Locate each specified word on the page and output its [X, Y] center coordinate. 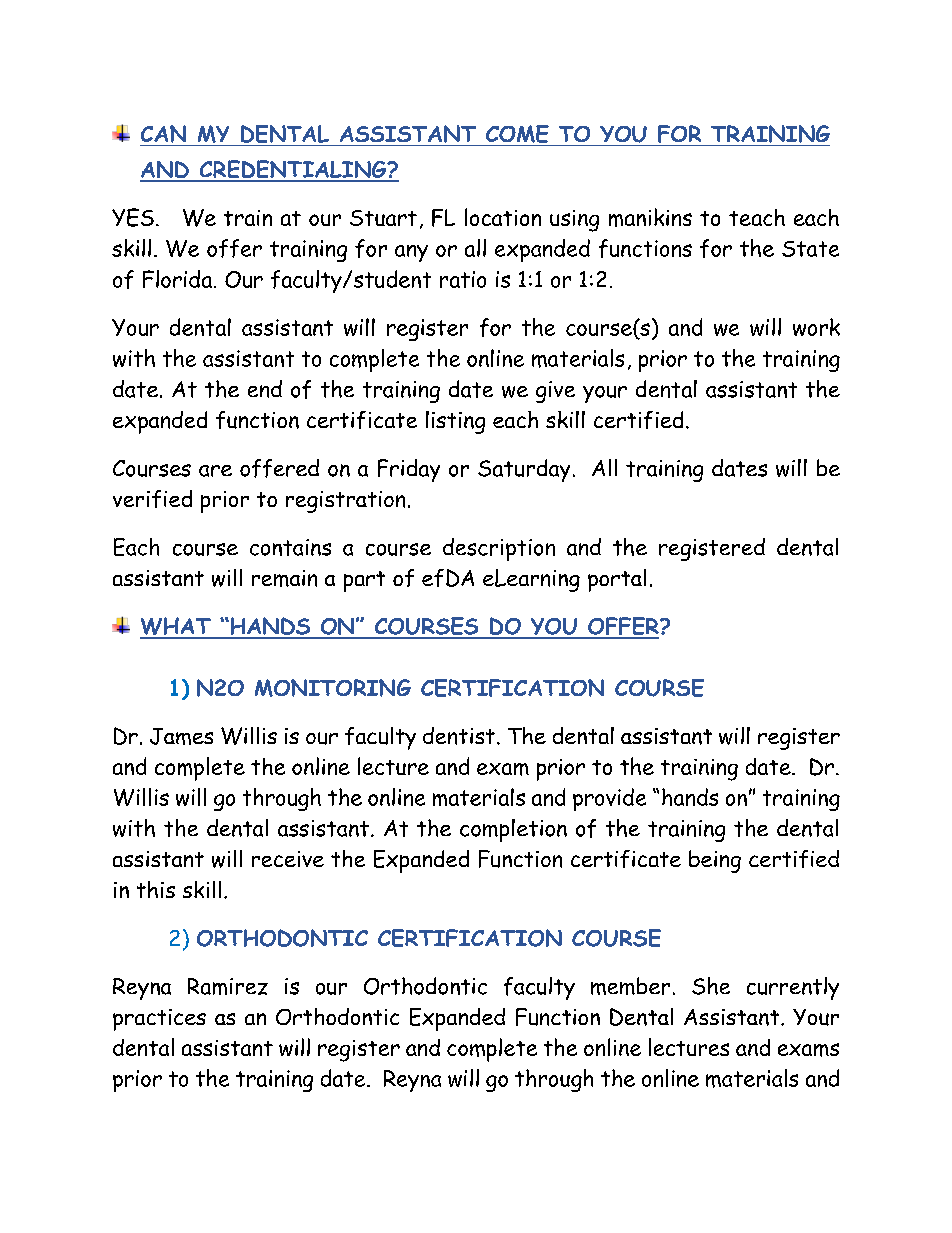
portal [617, 580]
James [181, 736]
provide [609, 799]
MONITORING [333, 688]
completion [513, 830]
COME [517, 134]
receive [288, 859]
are [215, 471]
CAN [163, 134]
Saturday [524, 470]
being [715, 861]
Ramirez [228, 986]
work [816, 327]
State [810, 249]
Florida [177, 279]
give [555, 392]
